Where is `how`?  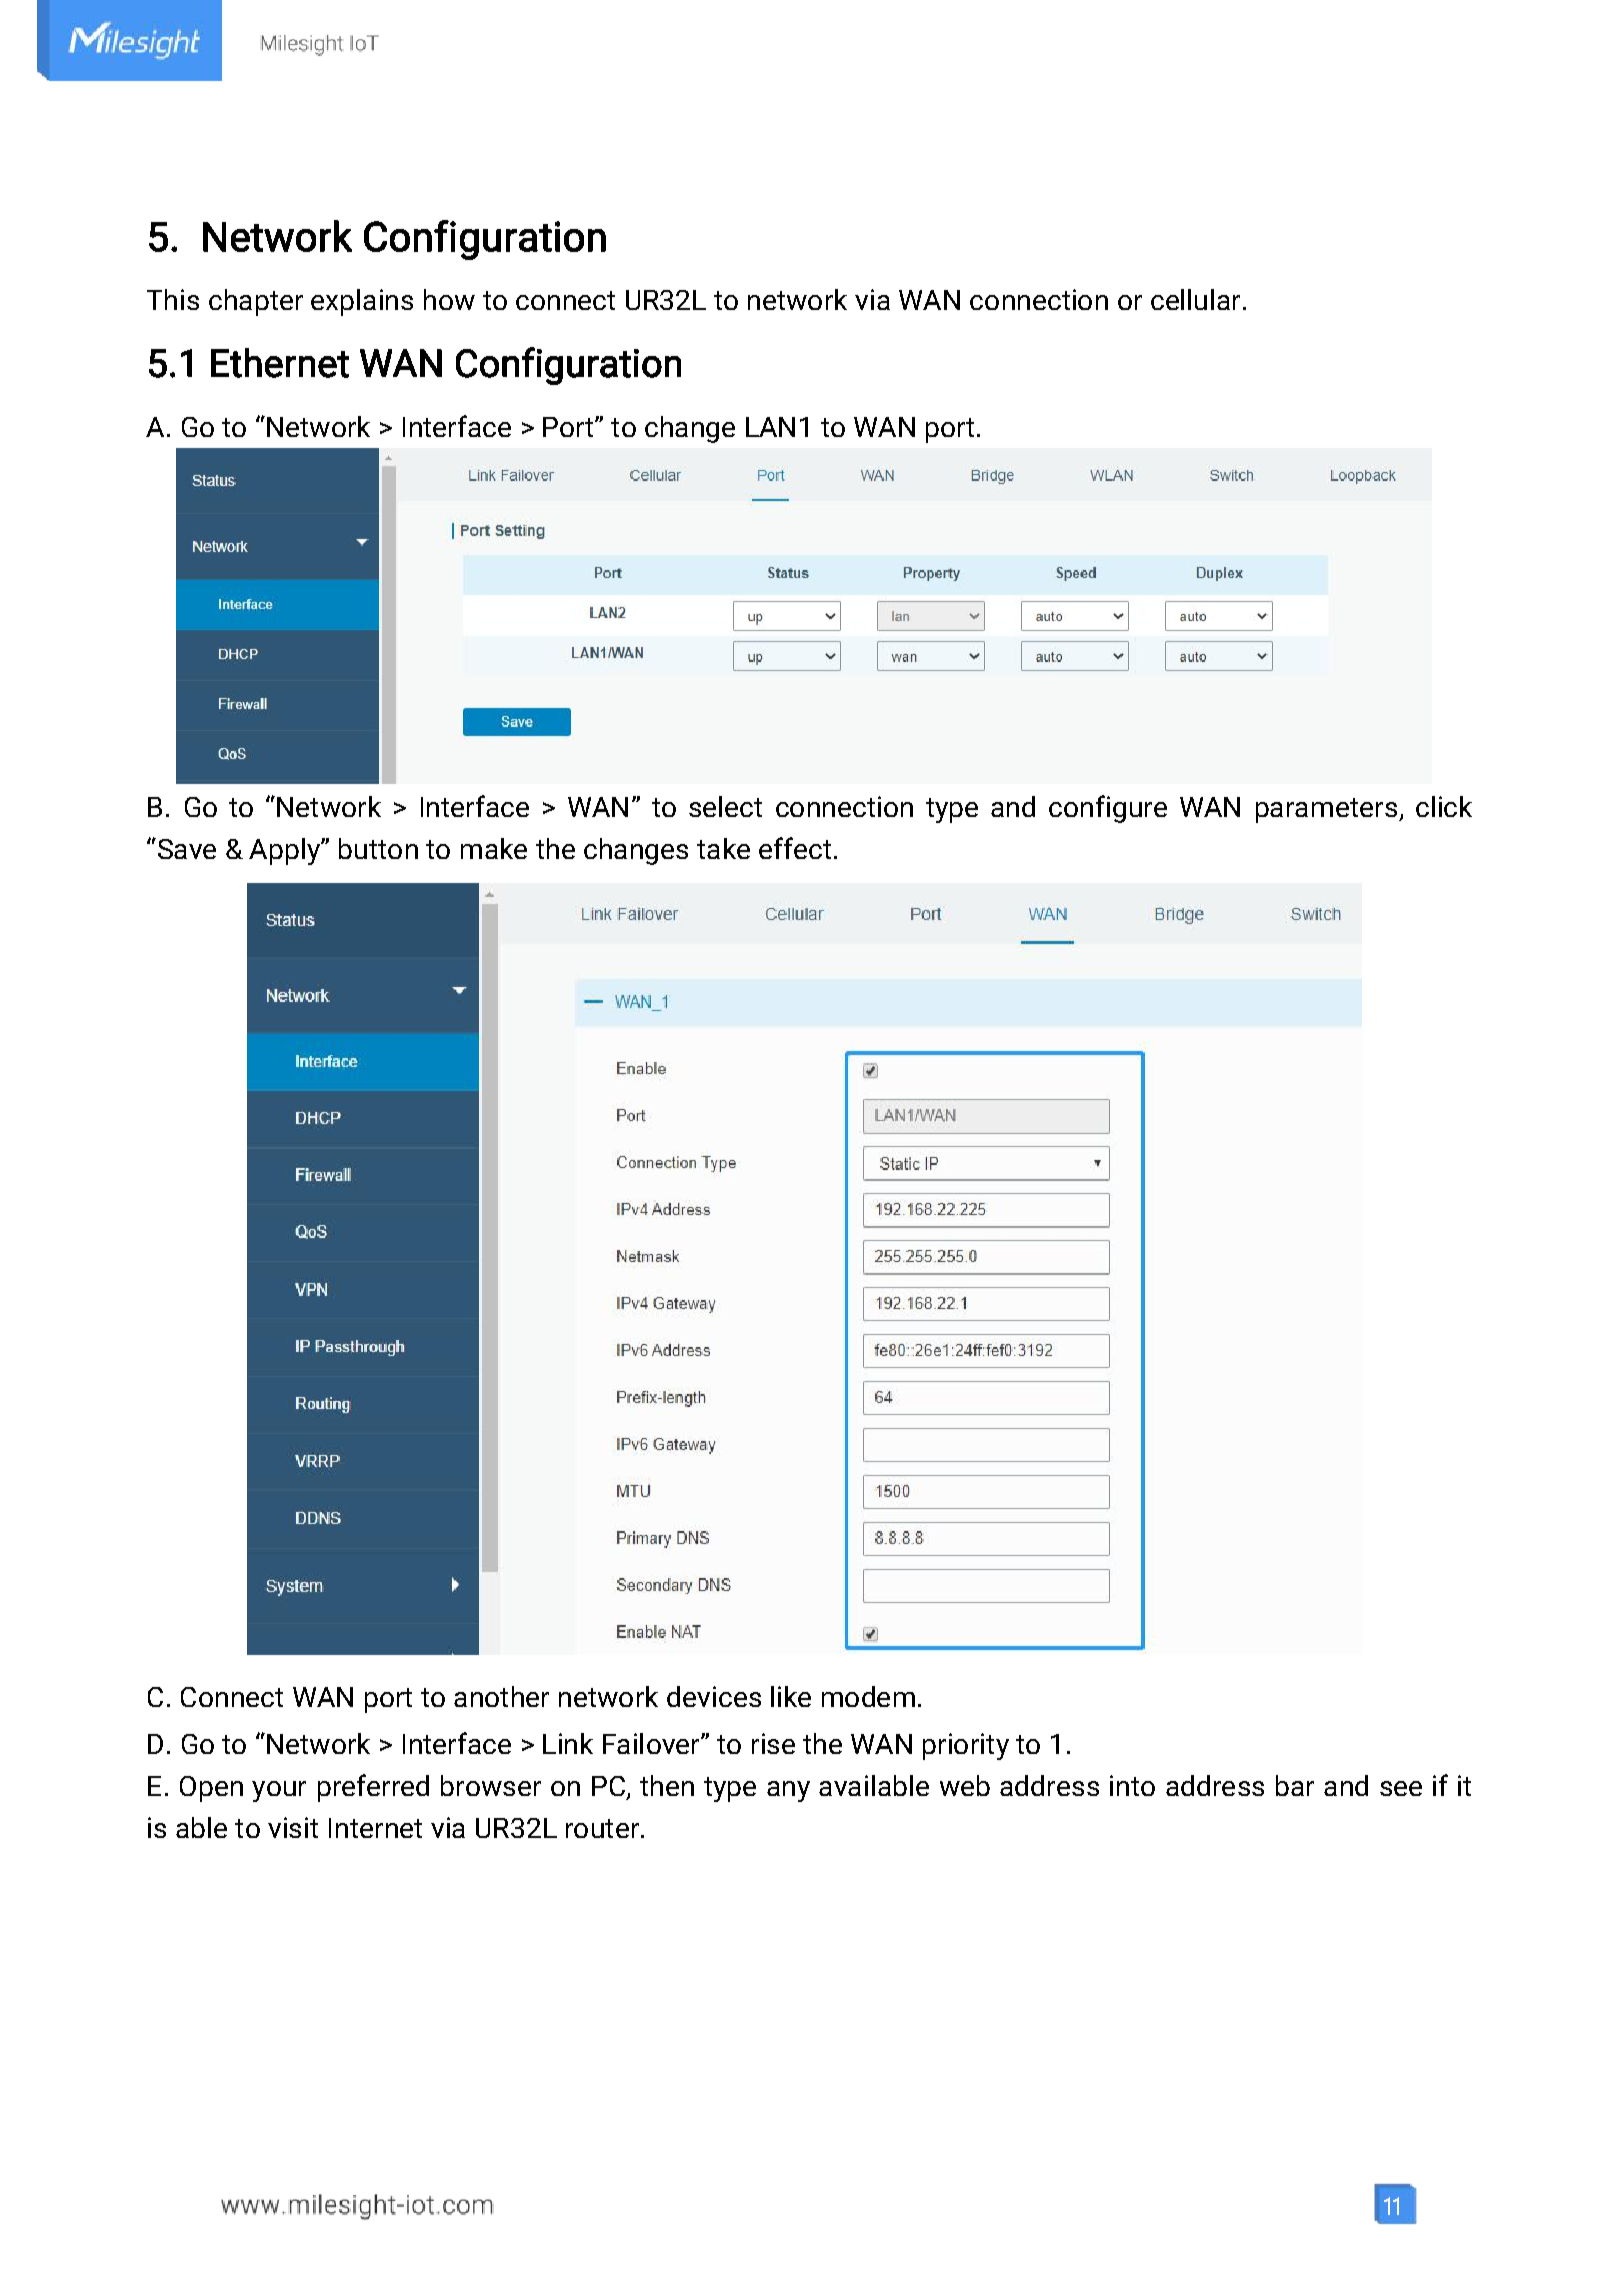
how is located at coordinates (449, 299).
